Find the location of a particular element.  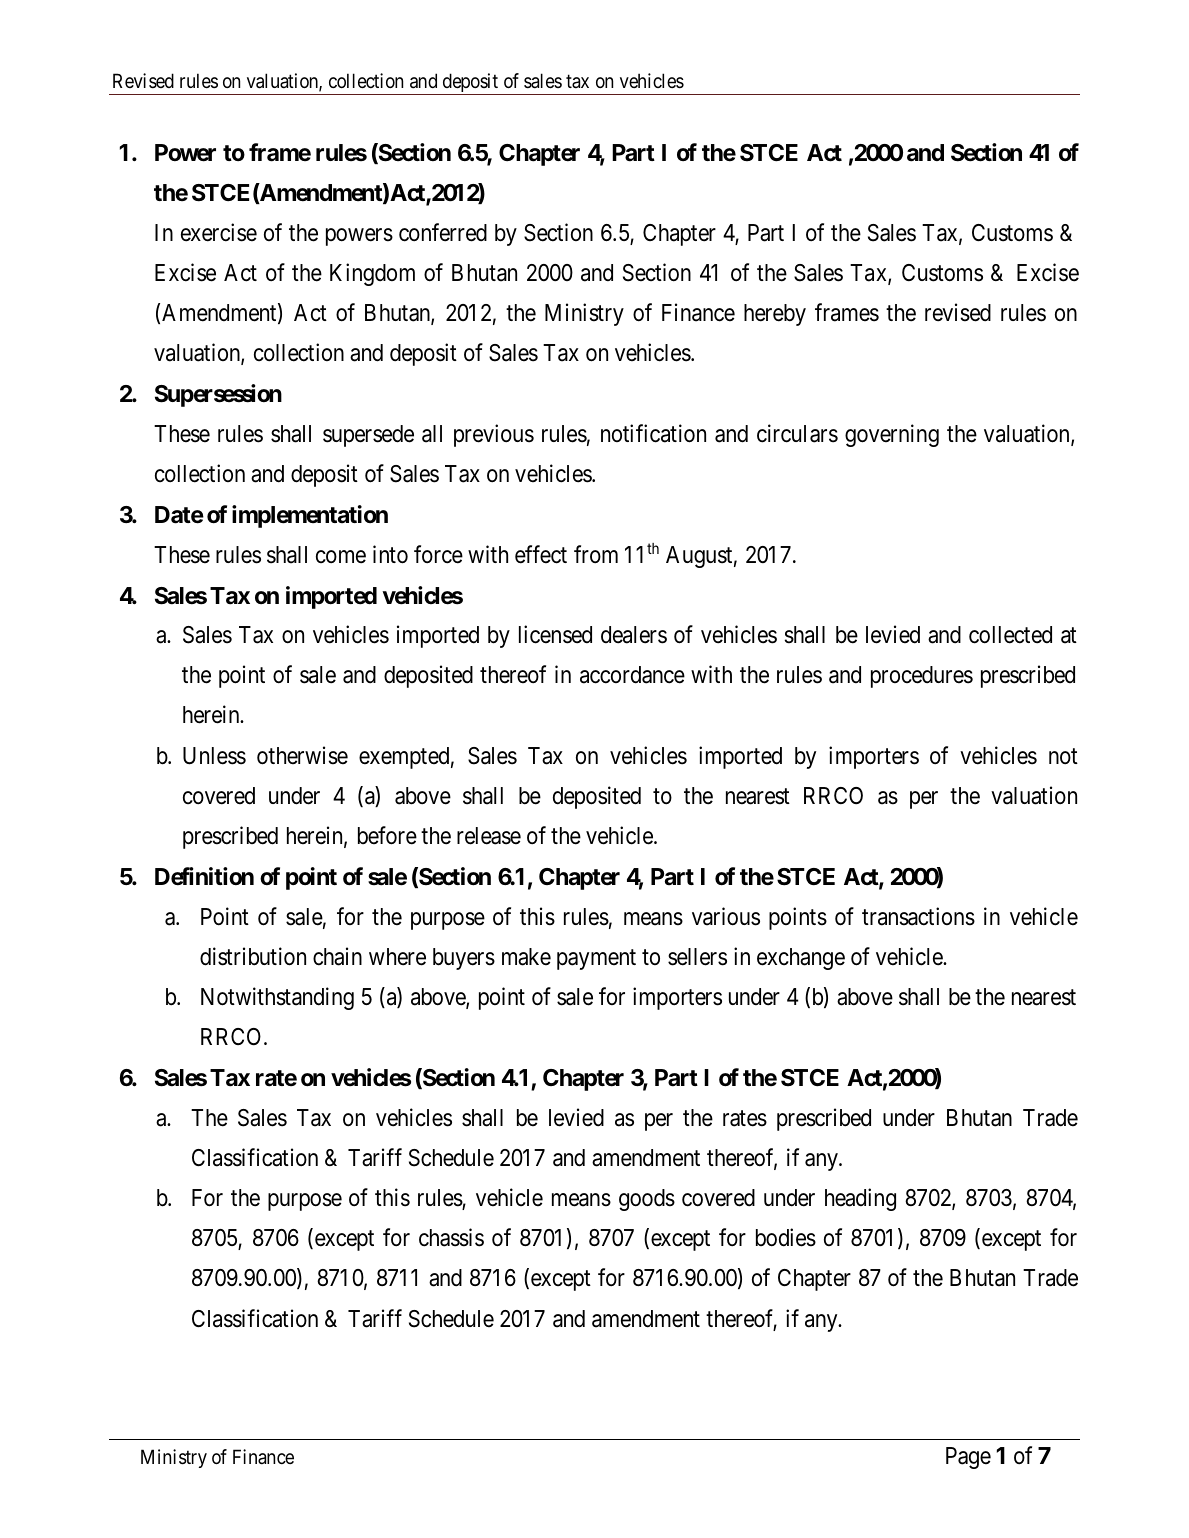

before is located at coordinates (387, 835).
